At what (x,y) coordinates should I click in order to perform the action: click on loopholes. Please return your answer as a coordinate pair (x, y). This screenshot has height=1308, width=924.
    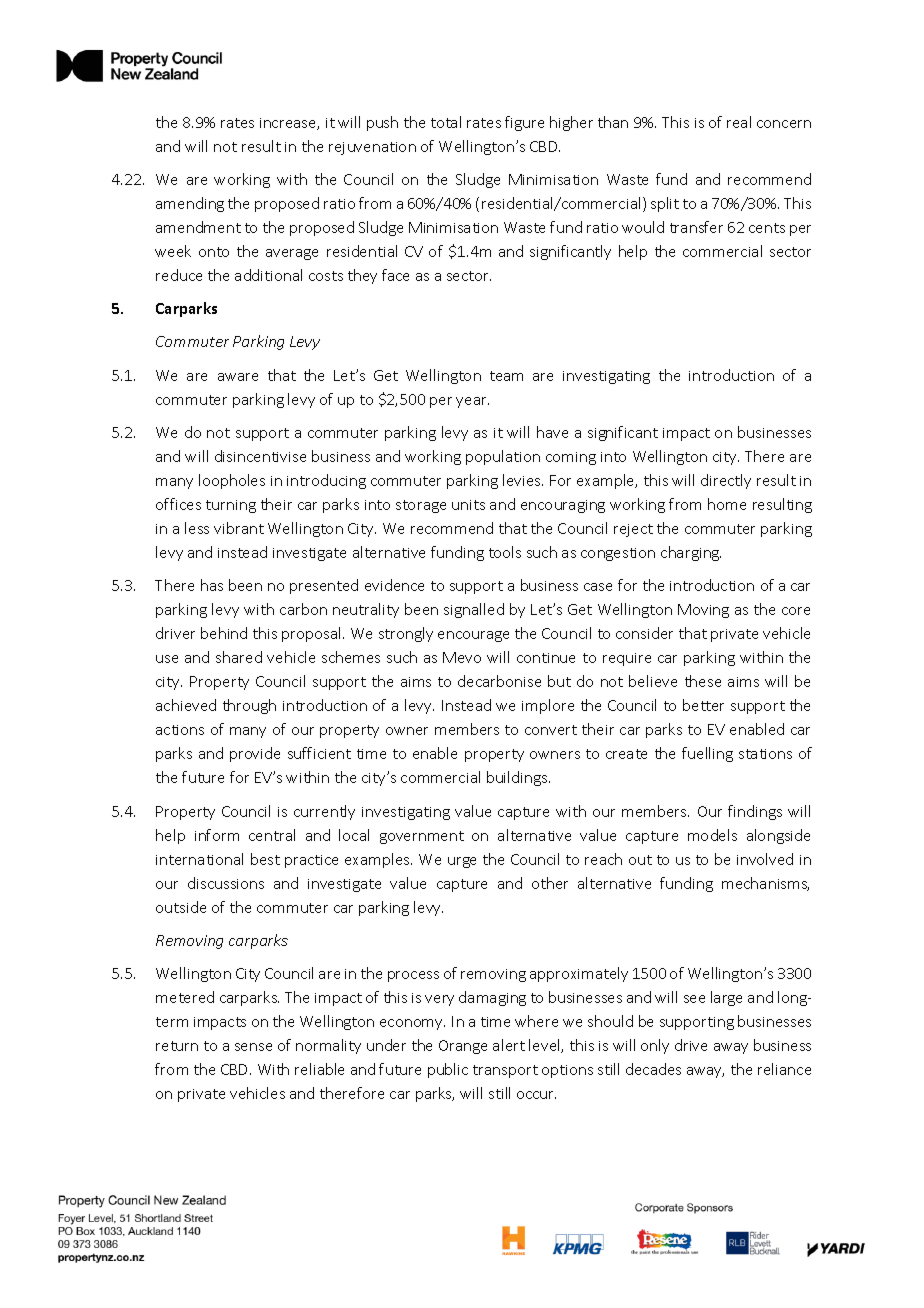
    Looking at the image, I should click on (232, 481).
